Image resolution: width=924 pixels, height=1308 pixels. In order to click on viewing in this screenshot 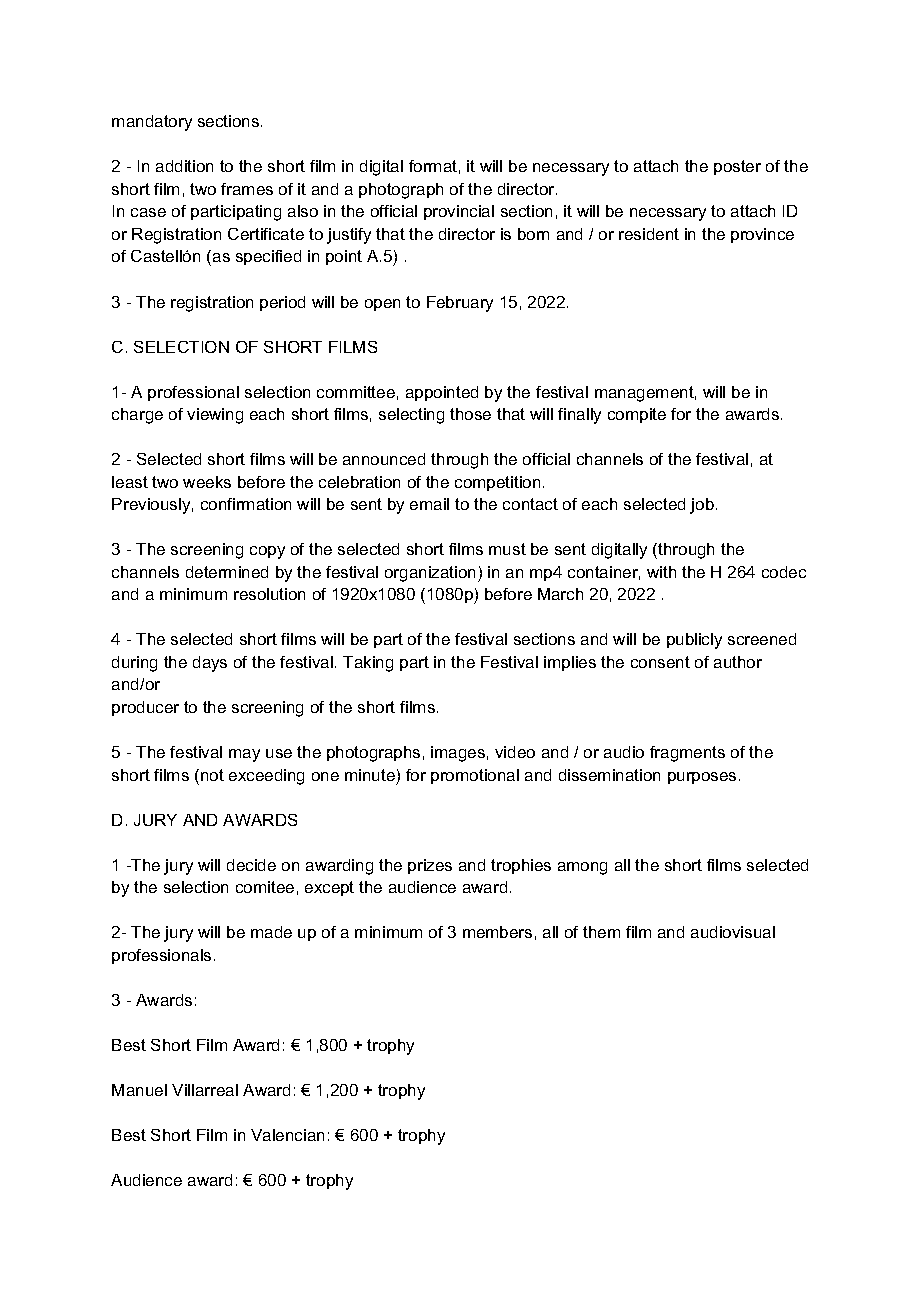, I will do `click(215, 416)`.
